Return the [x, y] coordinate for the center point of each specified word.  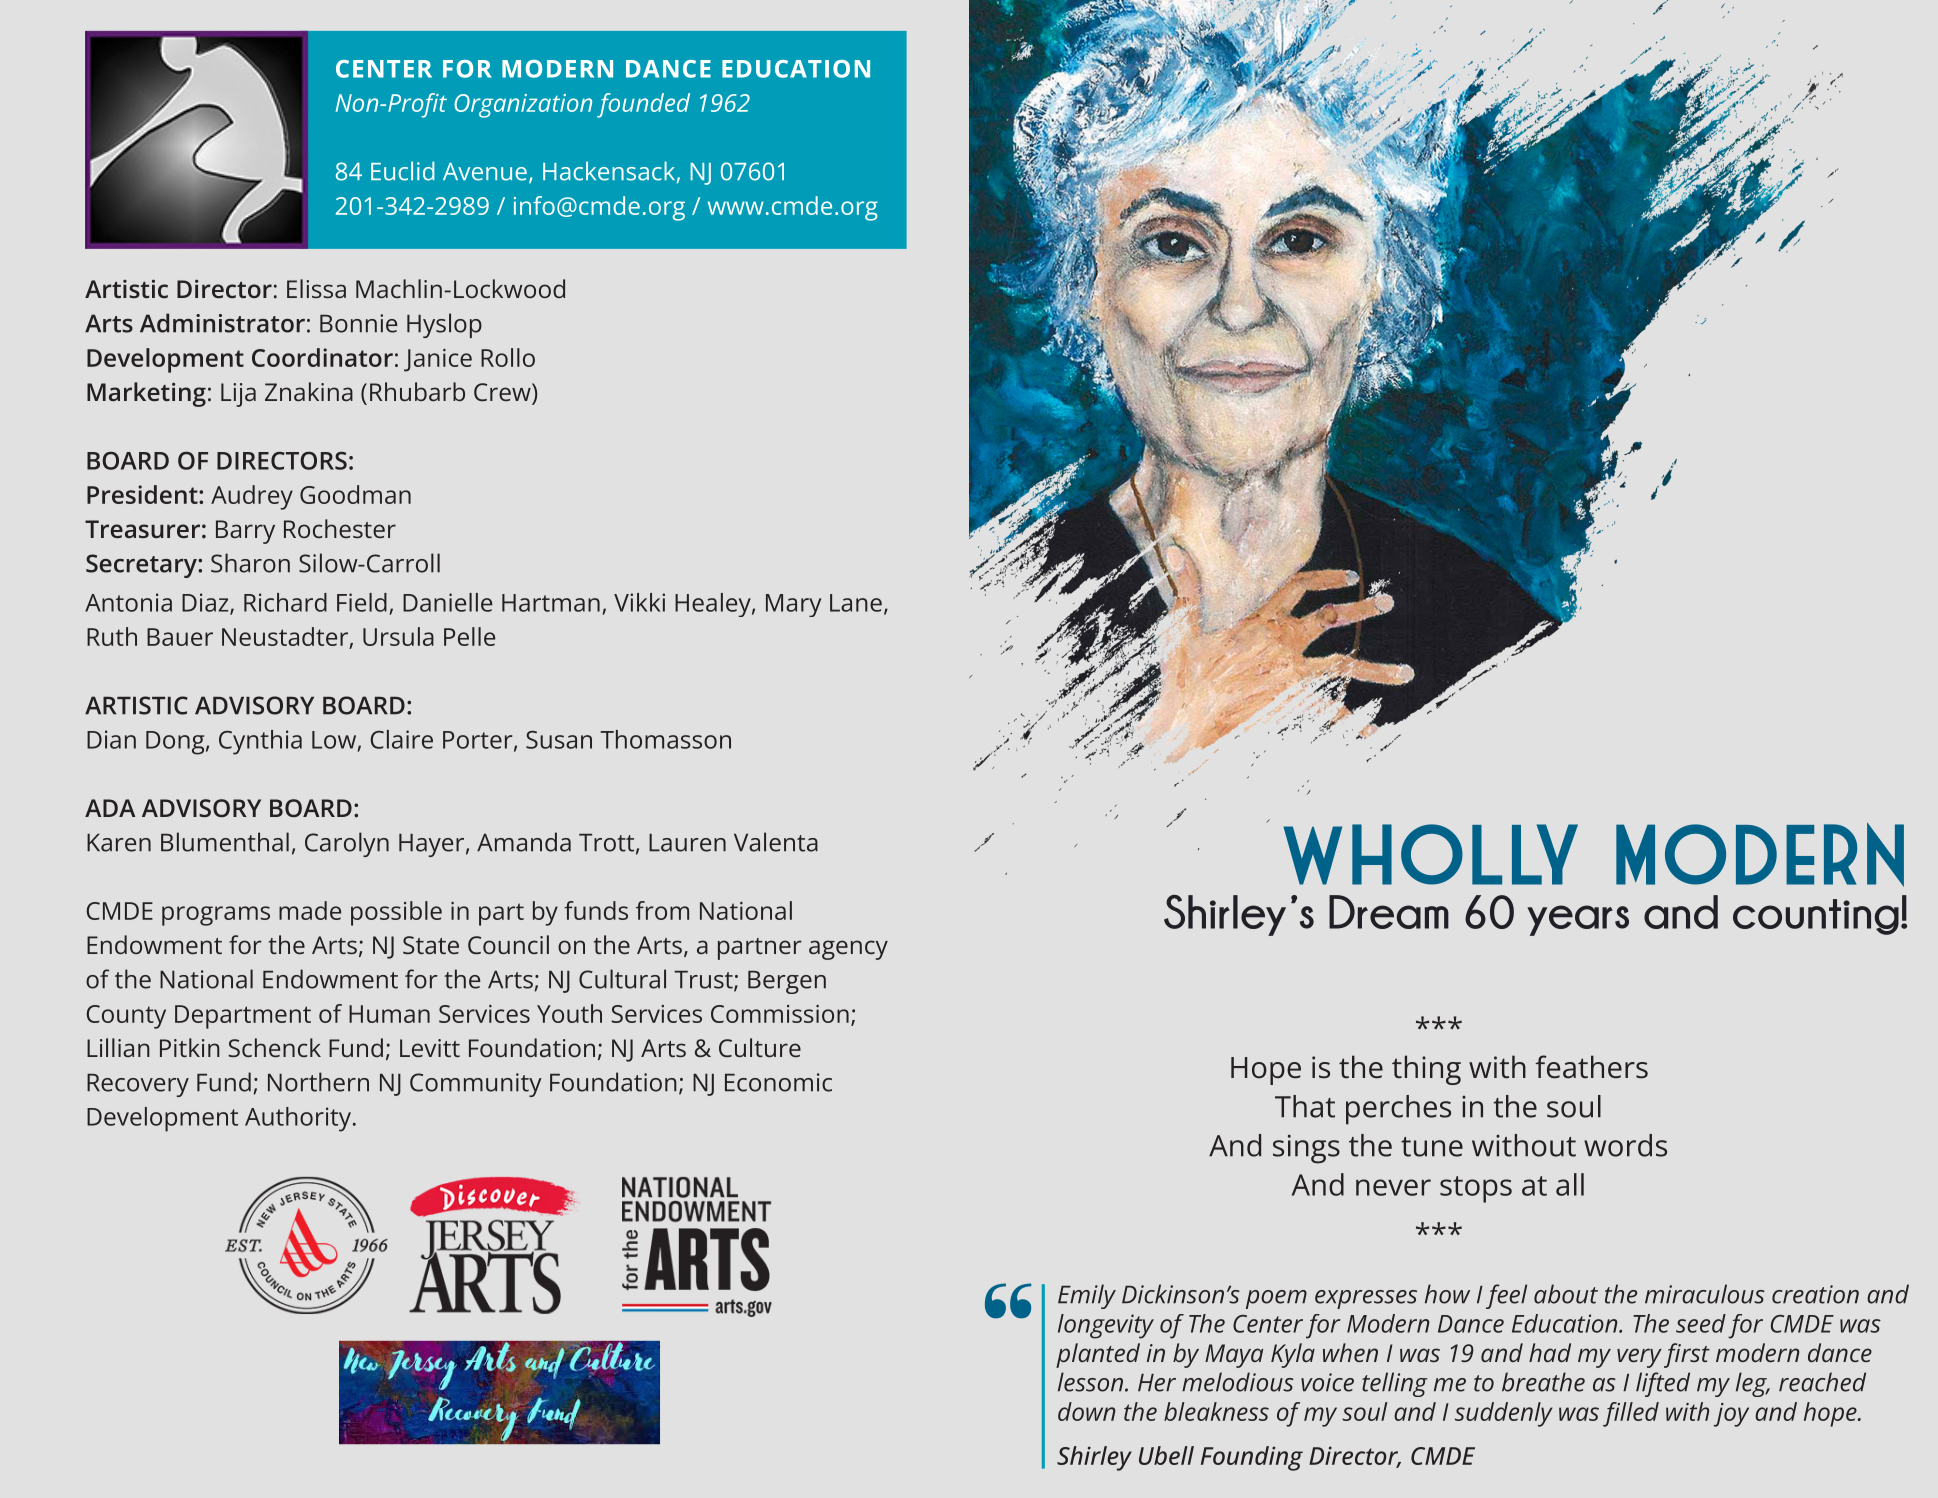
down [1087, 1411]
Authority [299, 1119]
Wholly [1430, 854]
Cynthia [260, 742]
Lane [856, 603]
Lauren [687, 843]
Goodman [355, 494]
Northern [318, 1082]
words [1625, 1145]
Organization [523, 106]
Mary [793, 605]
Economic [778, 1082]
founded [643, 105]
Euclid [403, 171]
